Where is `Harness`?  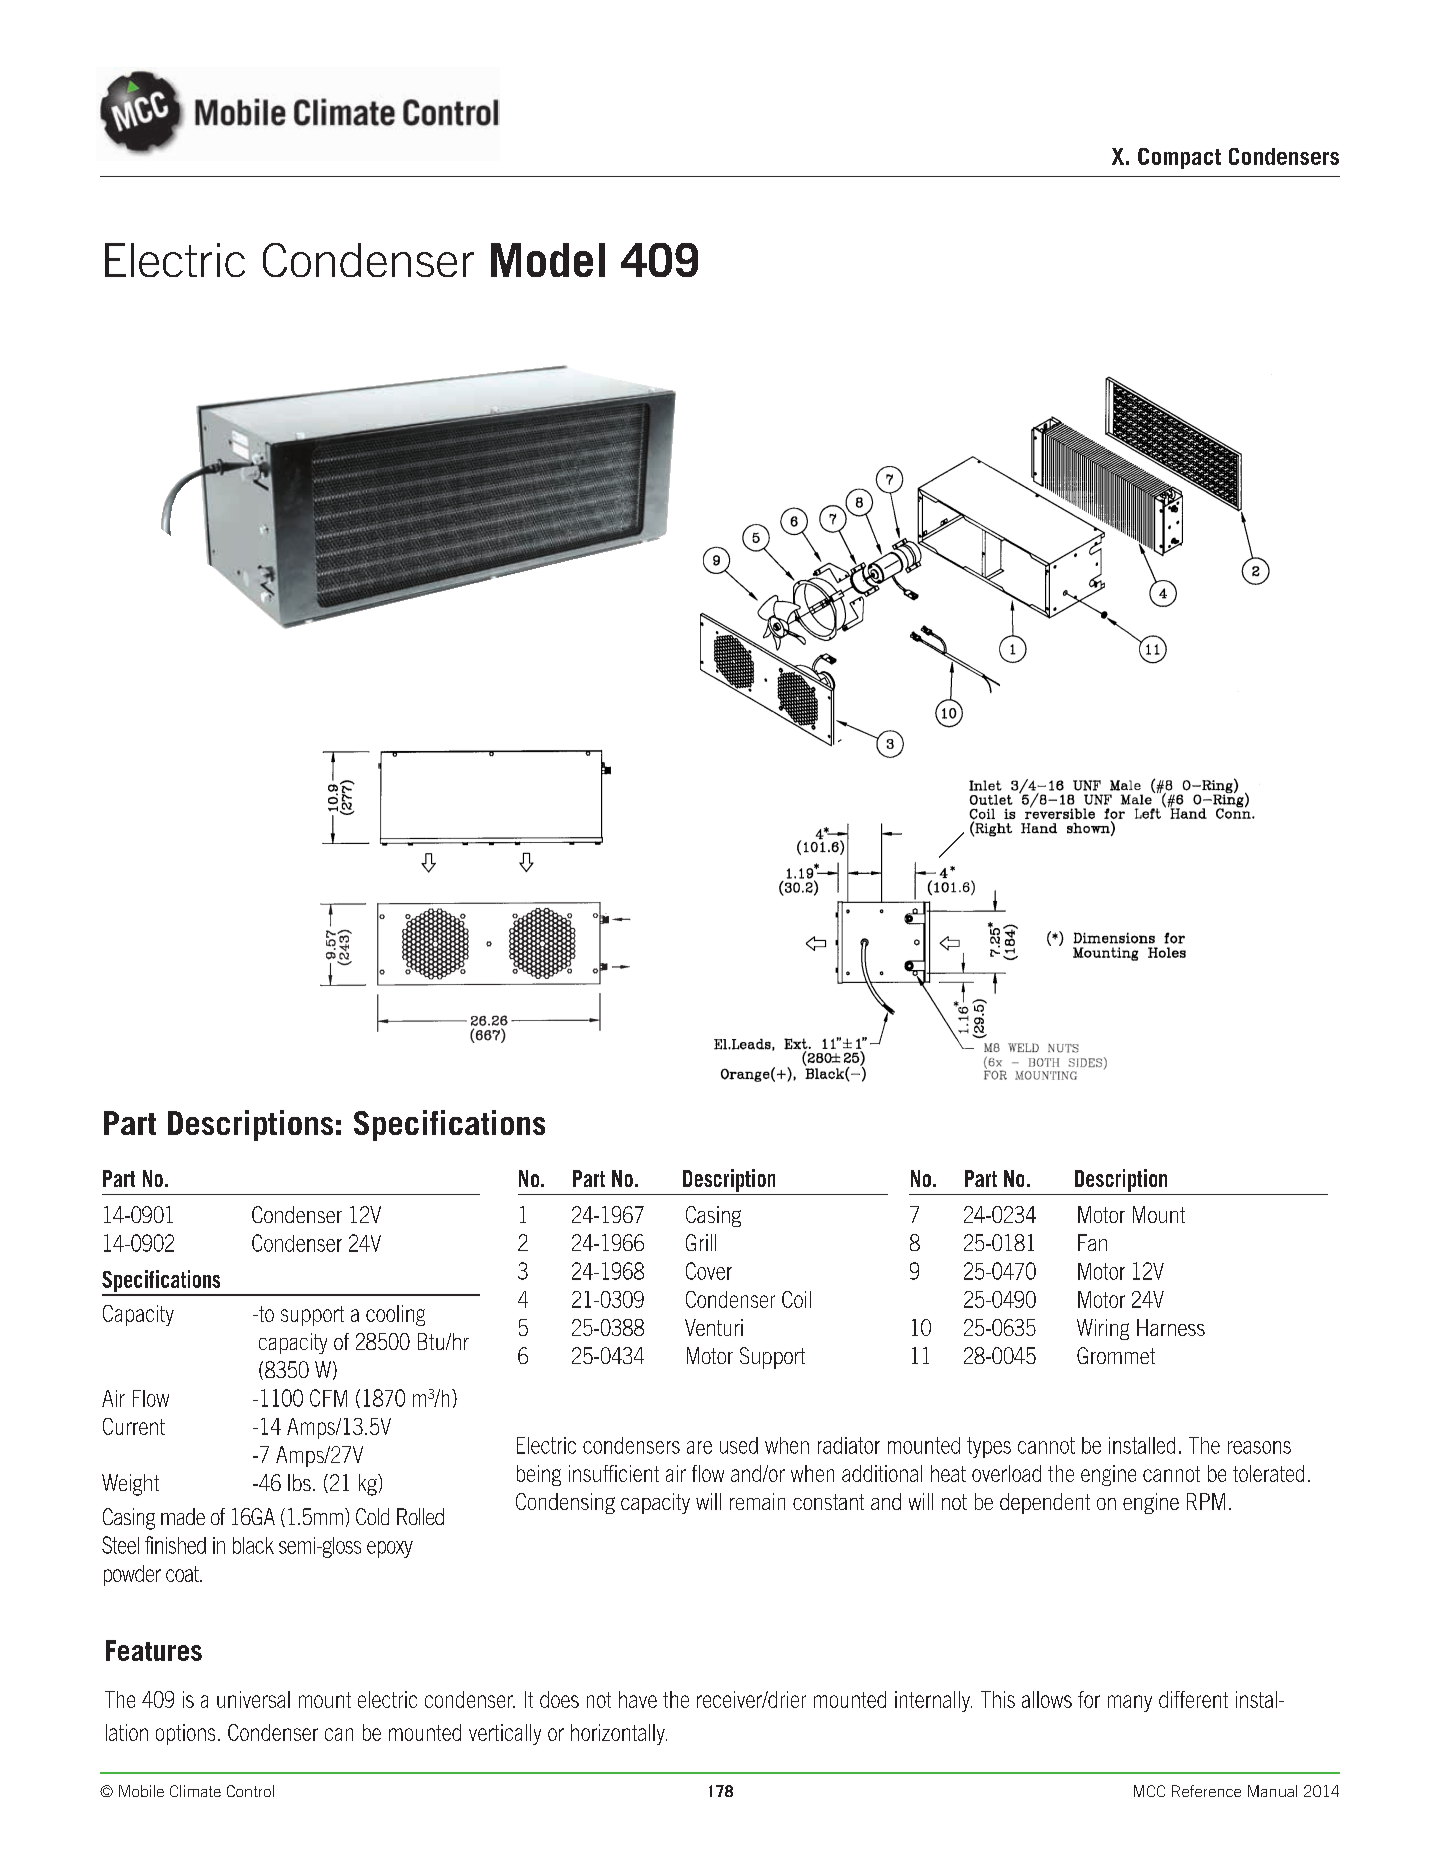 Harness is located at coordinates (1171, 1327).
